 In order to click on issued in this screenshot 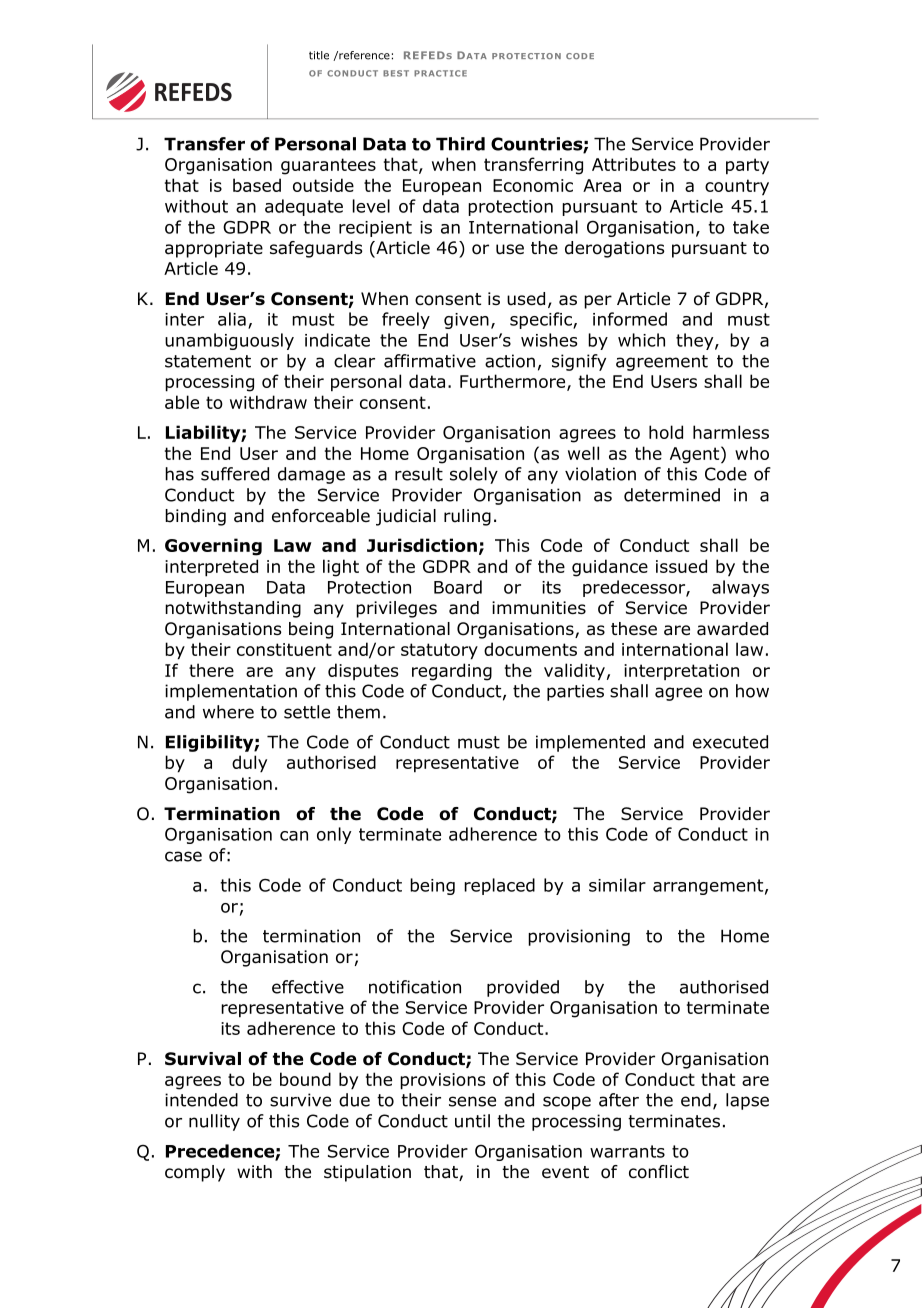, I will do `click(681, 566)`.
